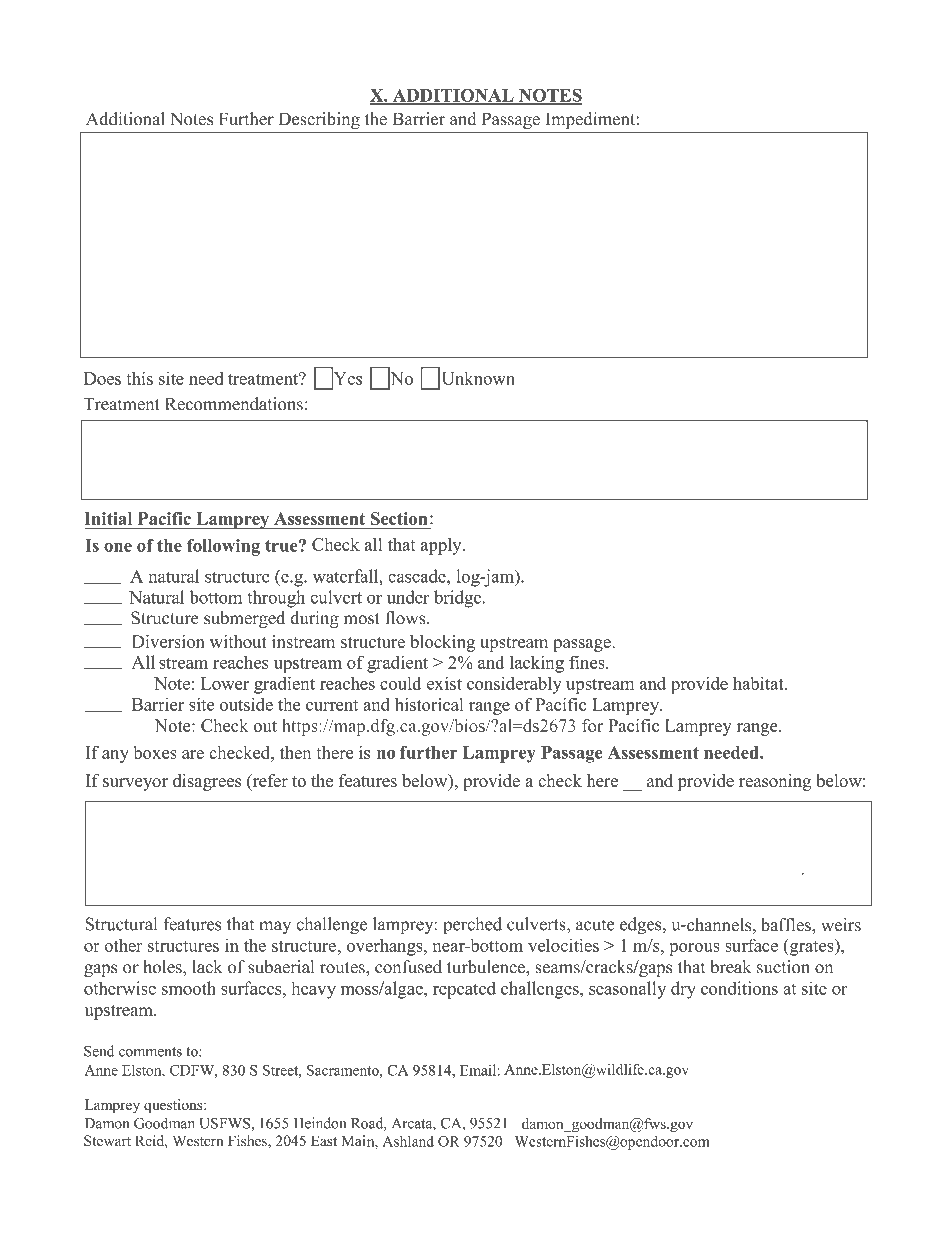 The height and width of the image is (1233, 952). Describe the element at coordinates (442, 643) in the image. I see `blocking` at that location.
